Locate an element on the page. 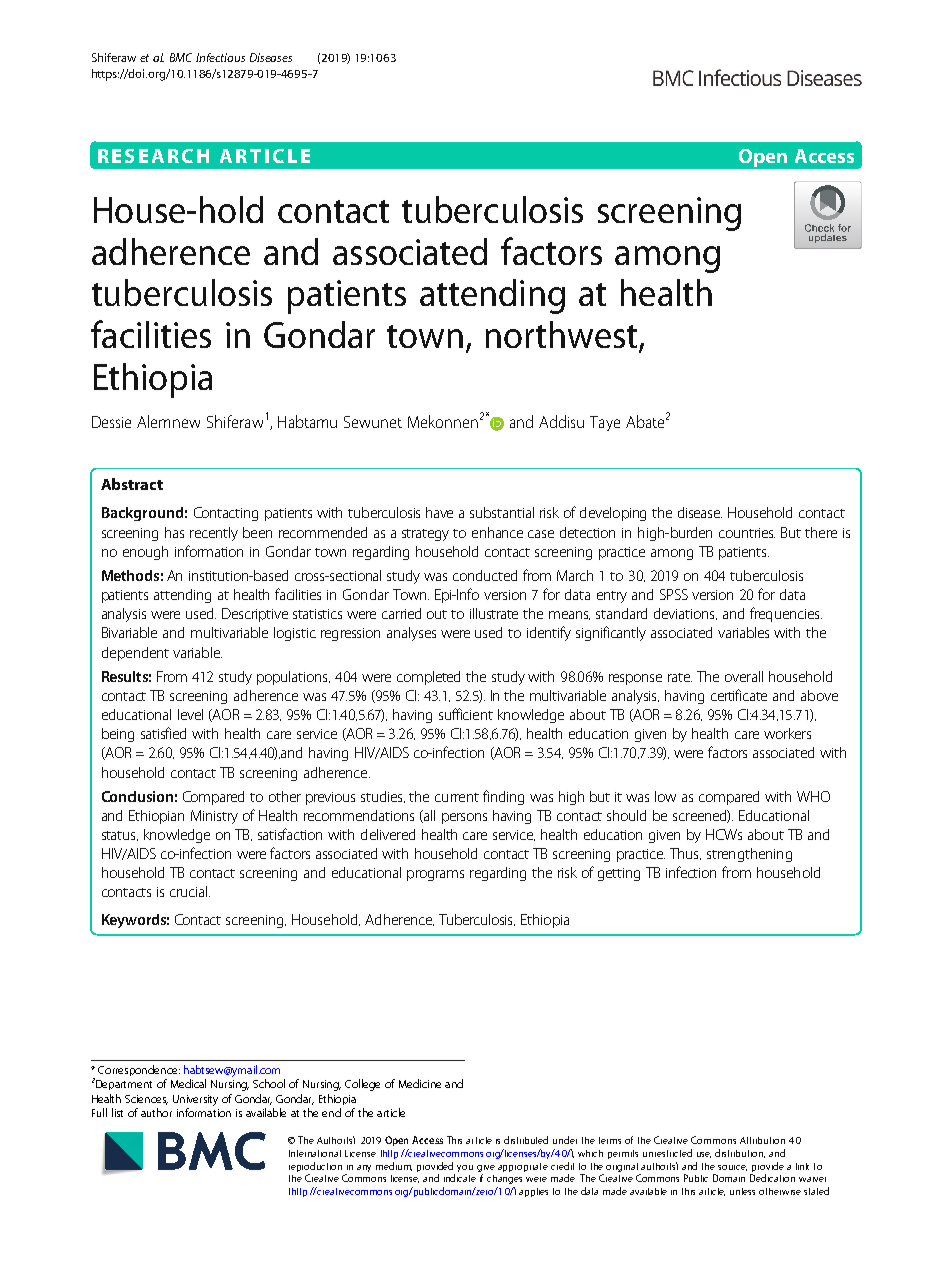 The width and height of the image is (952, 1265). certificate is located at coordinates (739, 695).
